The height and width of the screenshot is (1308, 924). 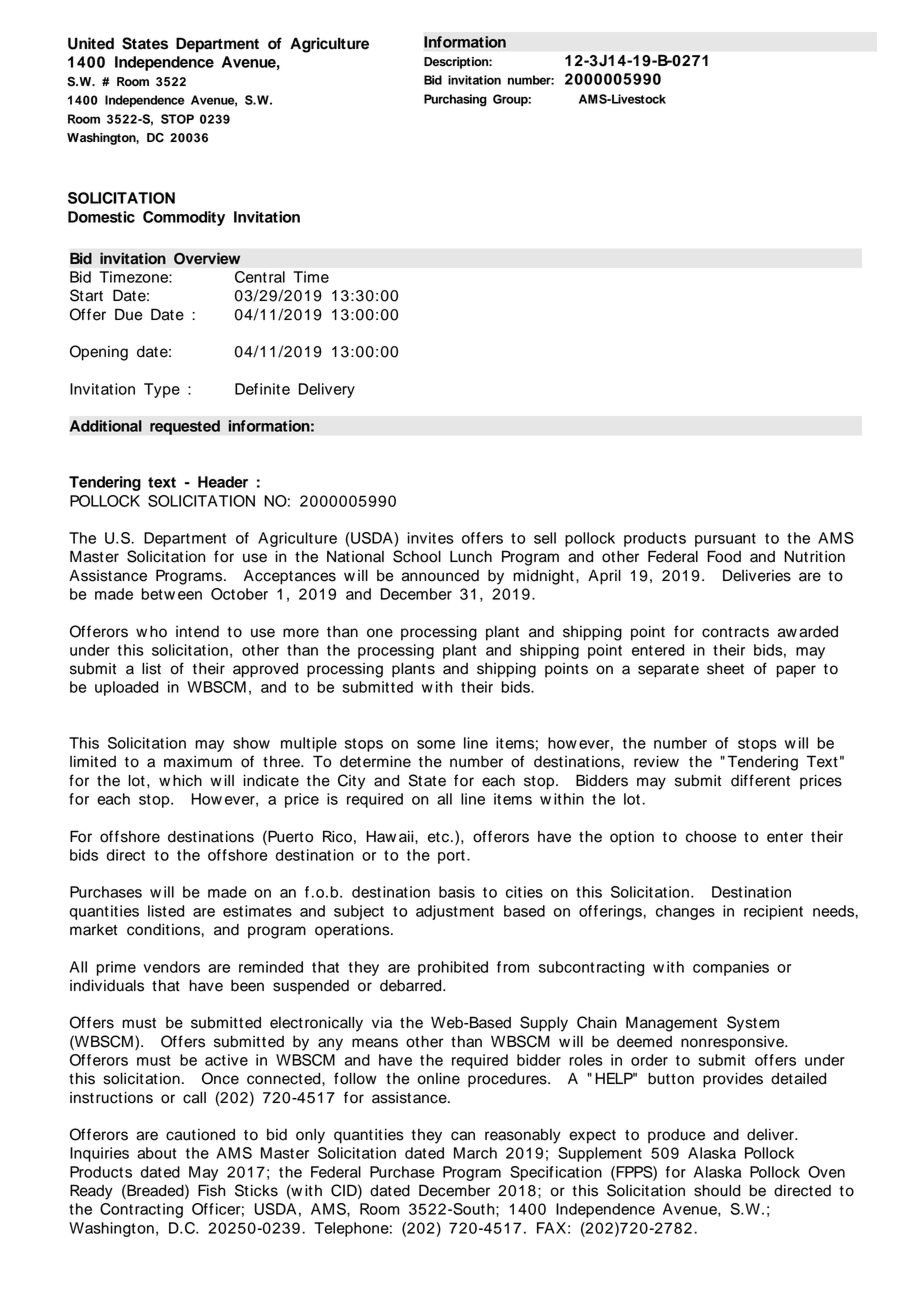 What do you see at coordinates (725, 540) in the screenshot?
I see `pursuant` at bounding box center [725, 540].
